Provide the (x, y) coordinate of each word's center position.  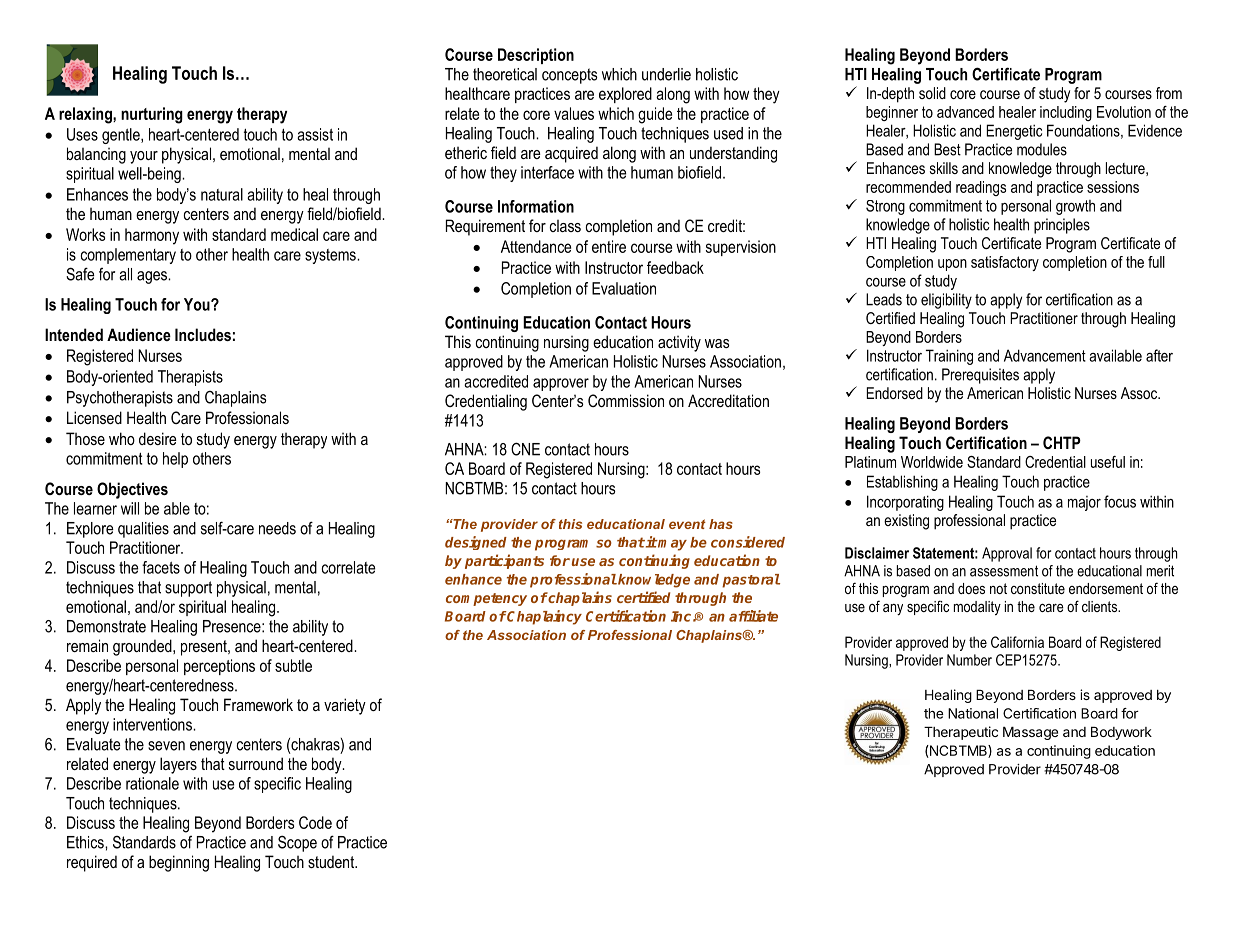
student (332, 861)
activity (679, 343)
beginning (179, 863)
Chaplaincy (544, 617)
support (188, 589)
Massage (1030, 733)
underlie (666, 74)
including (1066, 113)
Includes (203, 334)
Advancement (1045, 355)
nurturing (152, 115)
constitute (1038, 588)
